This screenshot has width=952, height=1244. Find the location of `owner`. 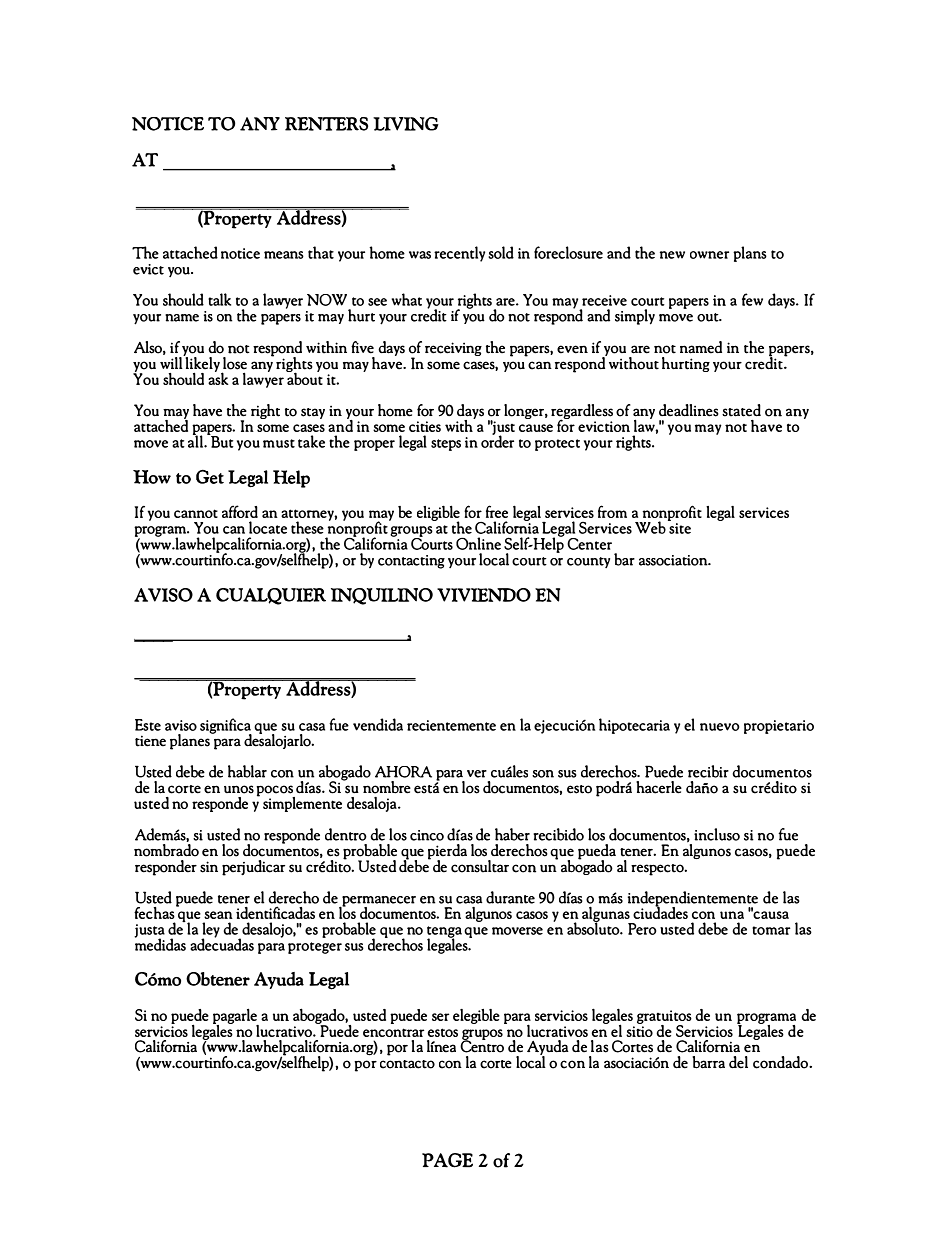

owner is located at coordinates (709, 255).
